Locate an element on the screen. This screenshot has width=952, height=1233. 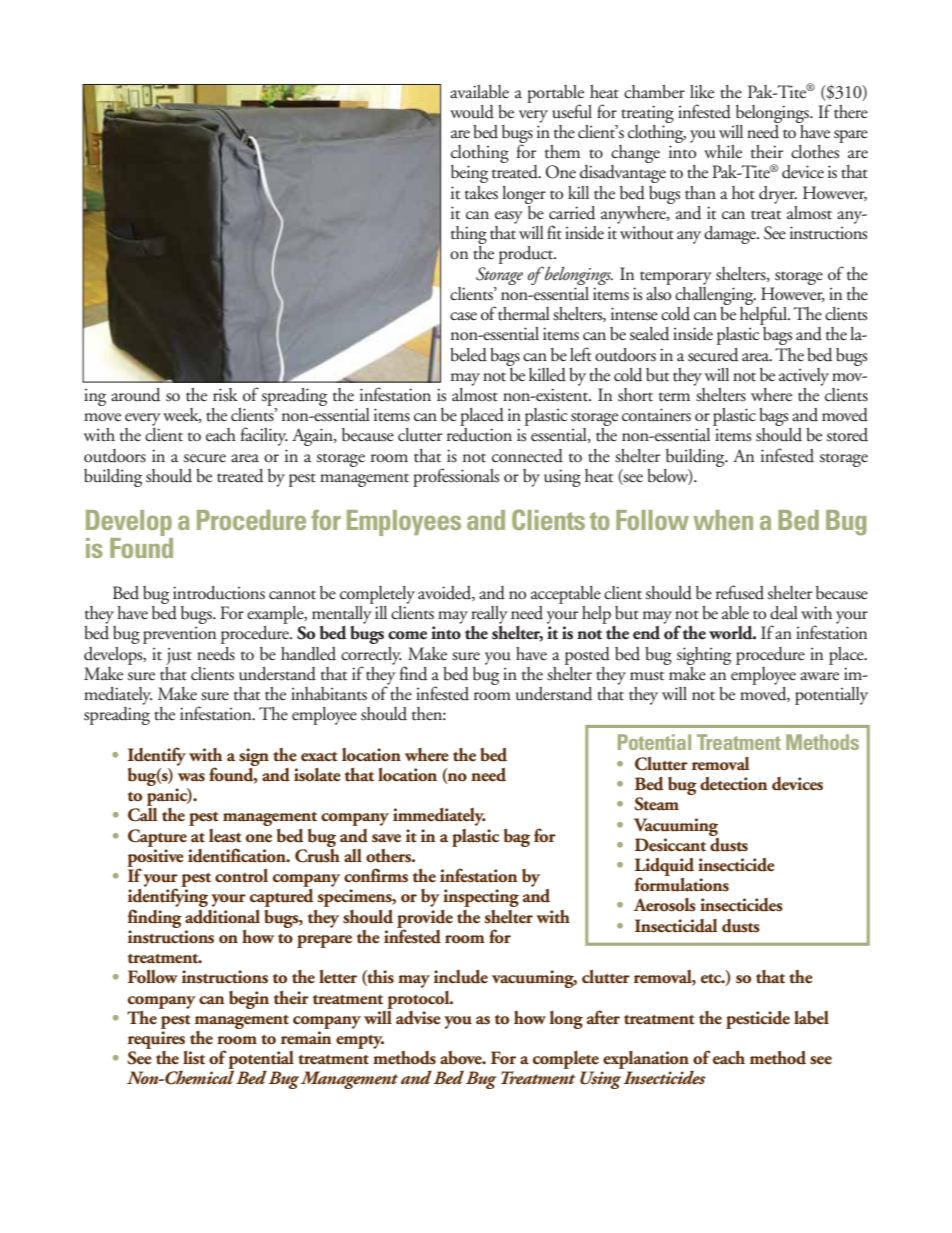
advise is located at coordinates (418, 1018).
